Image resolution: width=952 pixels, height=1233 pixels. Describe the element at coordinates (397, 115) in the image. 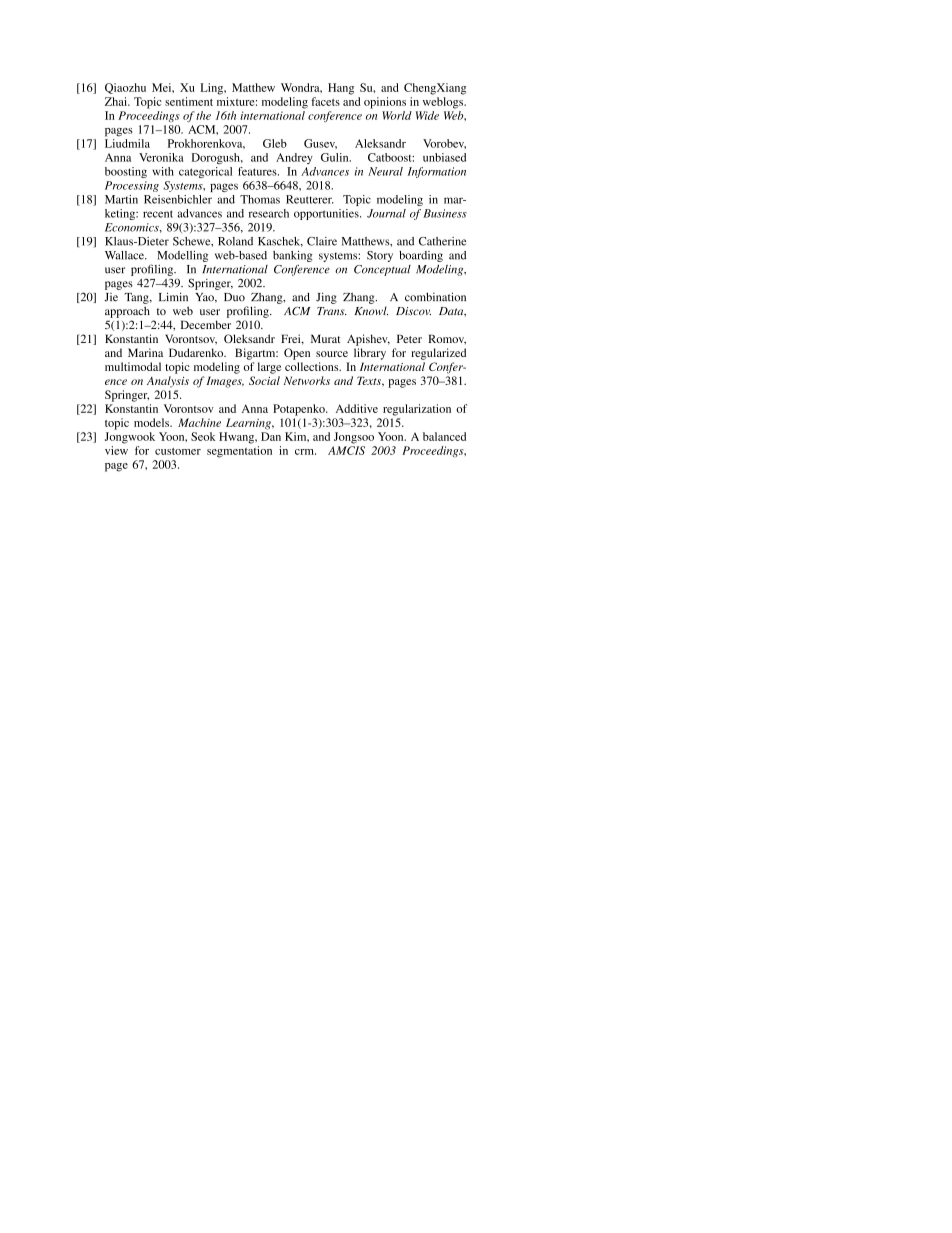

I see `World` at that location.
